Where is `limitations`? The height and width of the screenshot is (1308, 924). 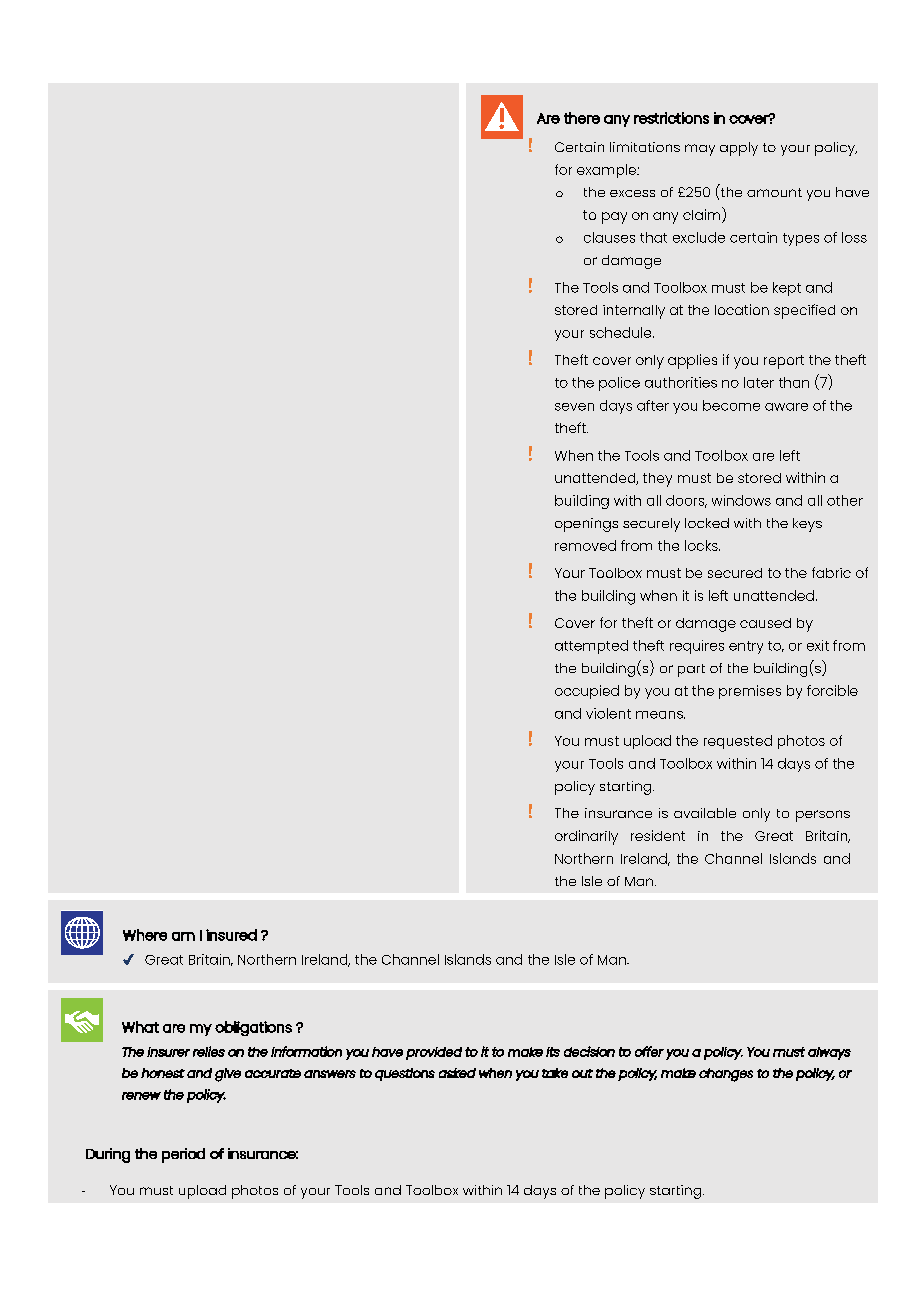 limitations is located at coordinates (645, 147).
